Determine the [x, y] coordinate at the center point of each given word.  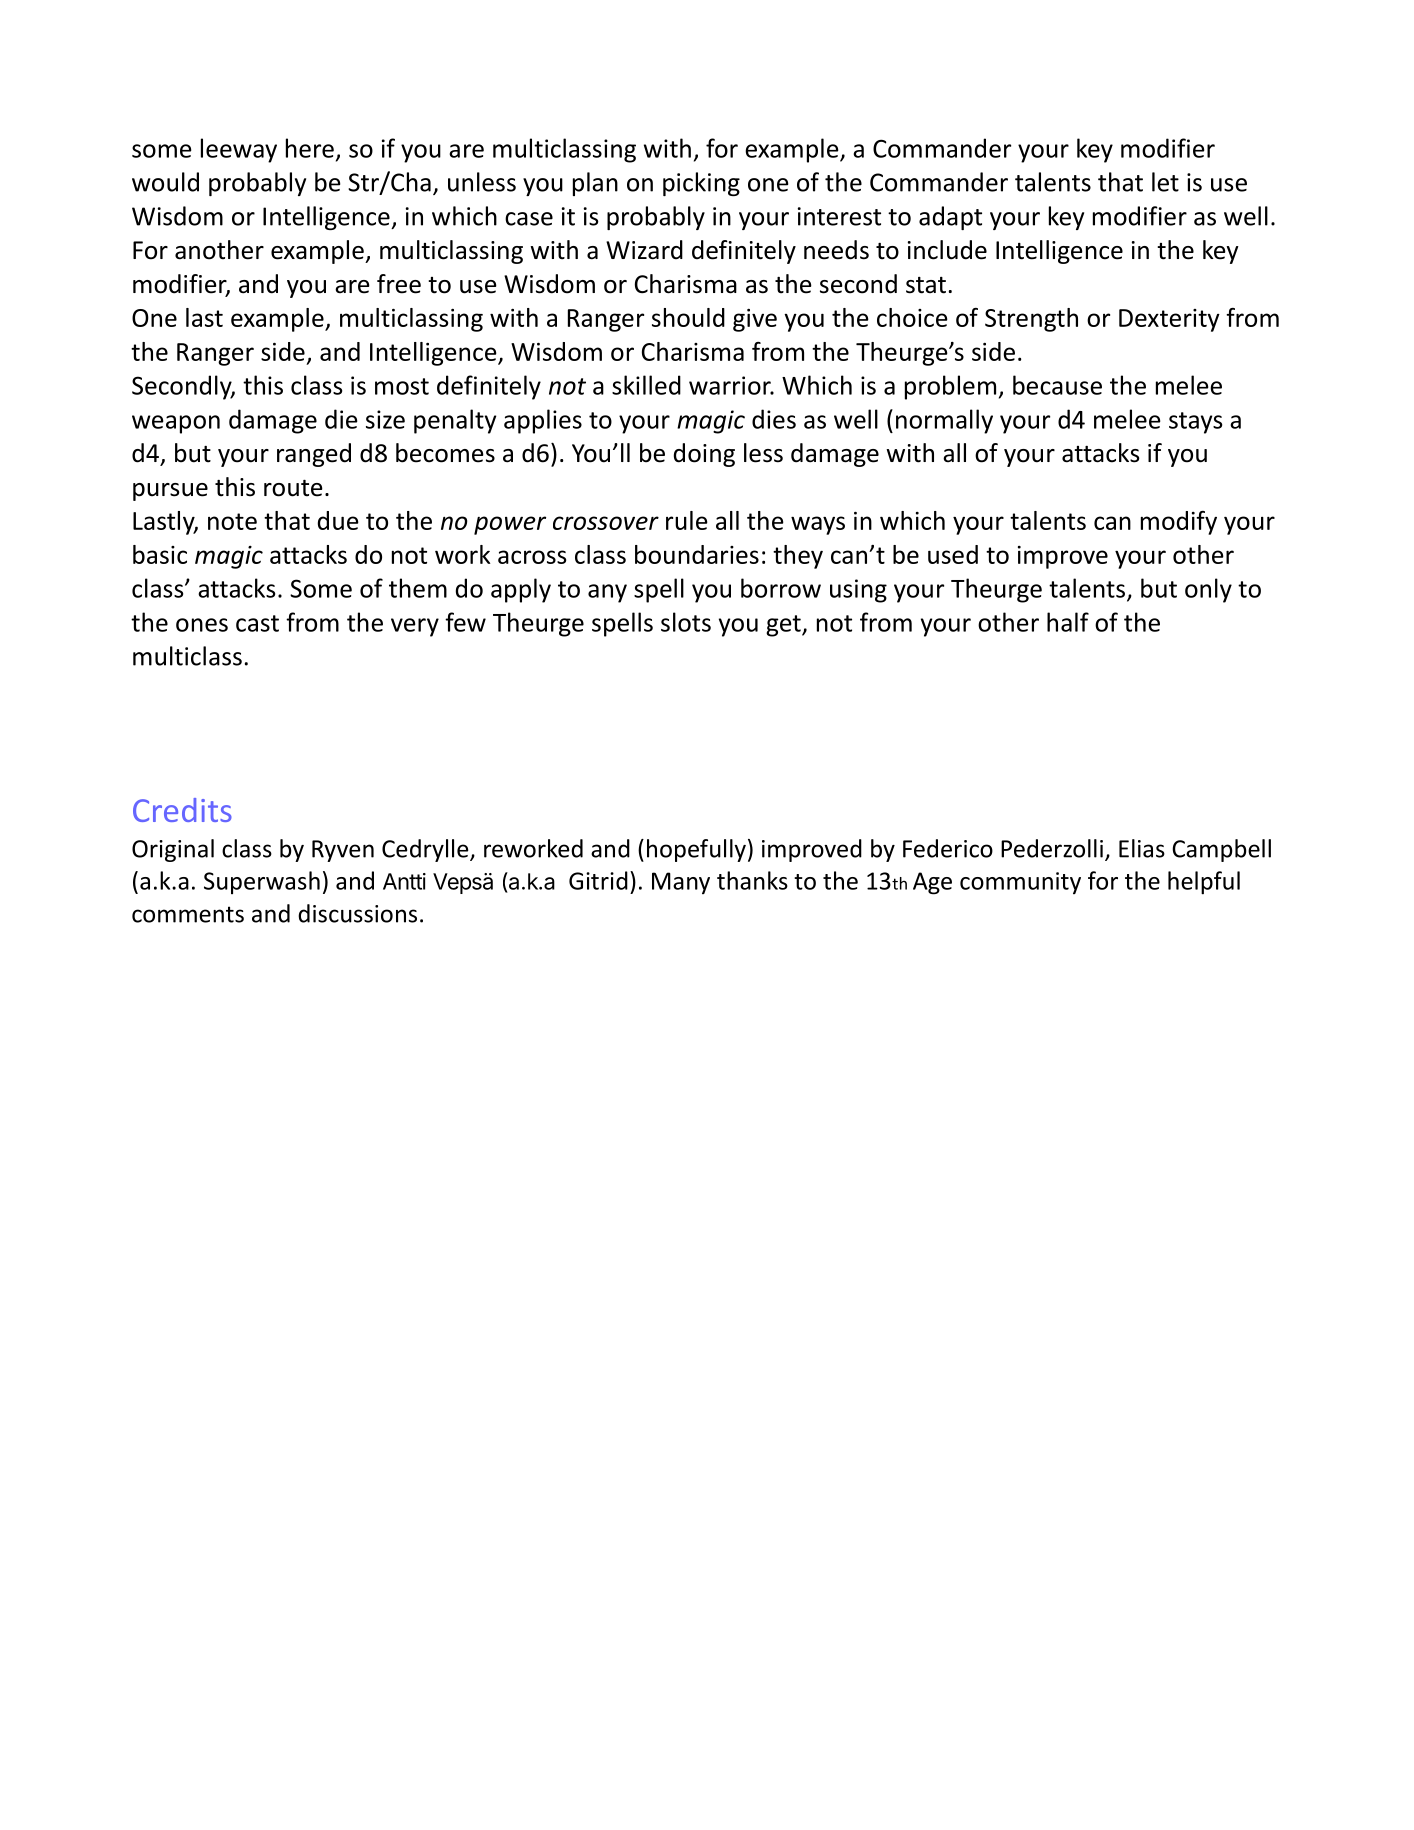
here [310, 148]
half [1068, 622]
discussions [357, 913]
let [1165, 182]
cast [257, 623]
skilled [646, 385]
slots [686, 622]
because [1057, 385]
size [385, 419]
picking [701, 184]
